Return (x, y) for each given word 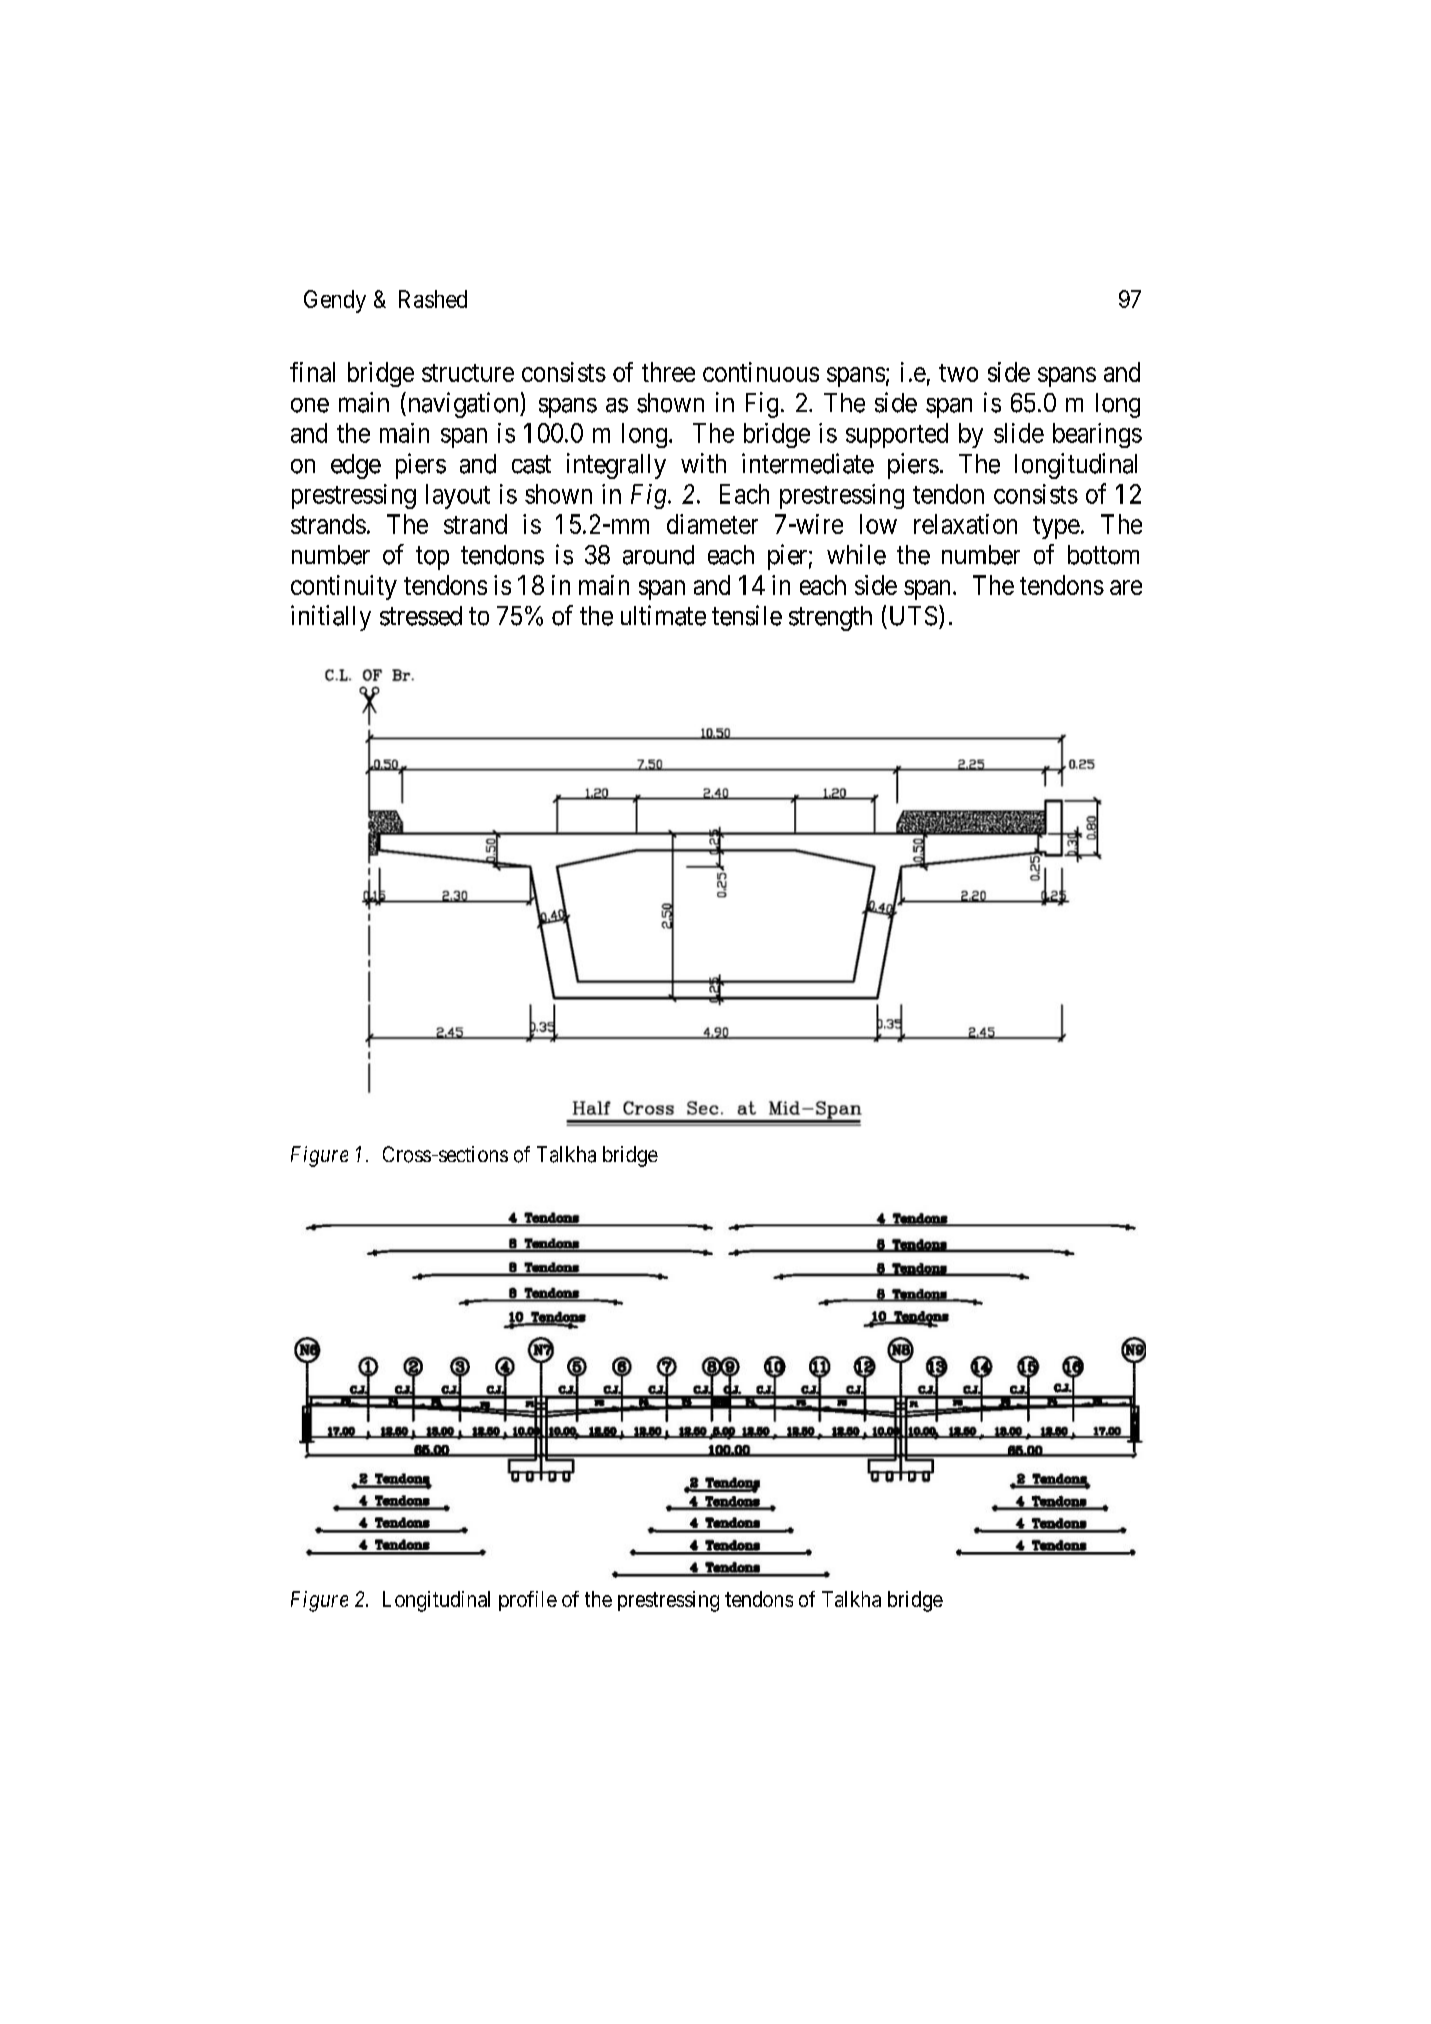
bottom (1103, 555)
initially (331, 618)
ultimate (663, 615)
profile (528, 1601)
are (1126, 587)
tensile (747, 615)
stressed (421, 616)
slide (1019, 433)
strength (830, 618)
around (658, 555)
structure (468, 373)
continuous (761, 372)
